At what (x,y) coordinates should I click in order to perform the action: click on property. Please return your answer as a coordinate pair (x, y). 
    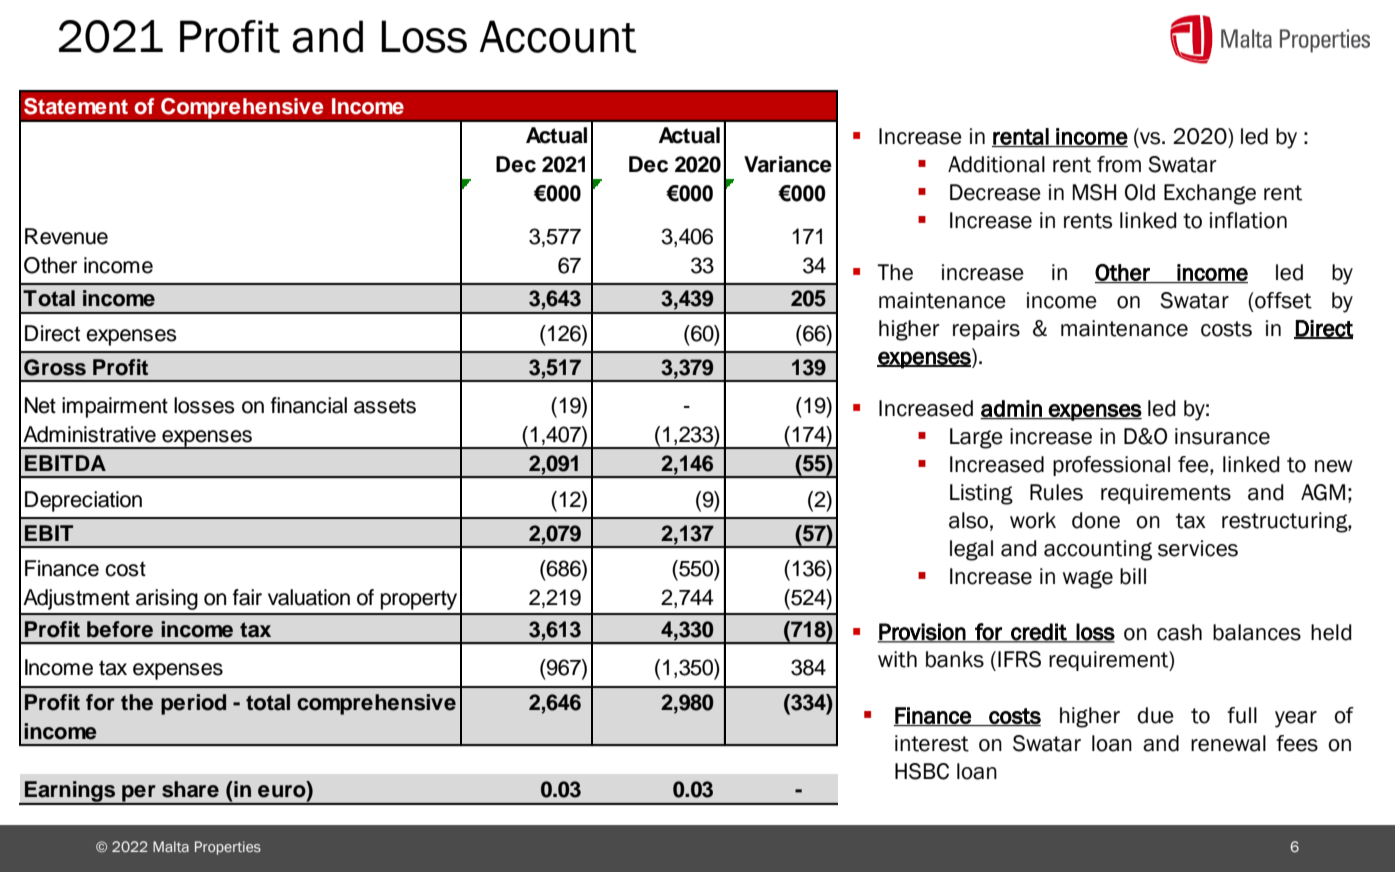
    Looking at the image, I should click on (419, 600).
